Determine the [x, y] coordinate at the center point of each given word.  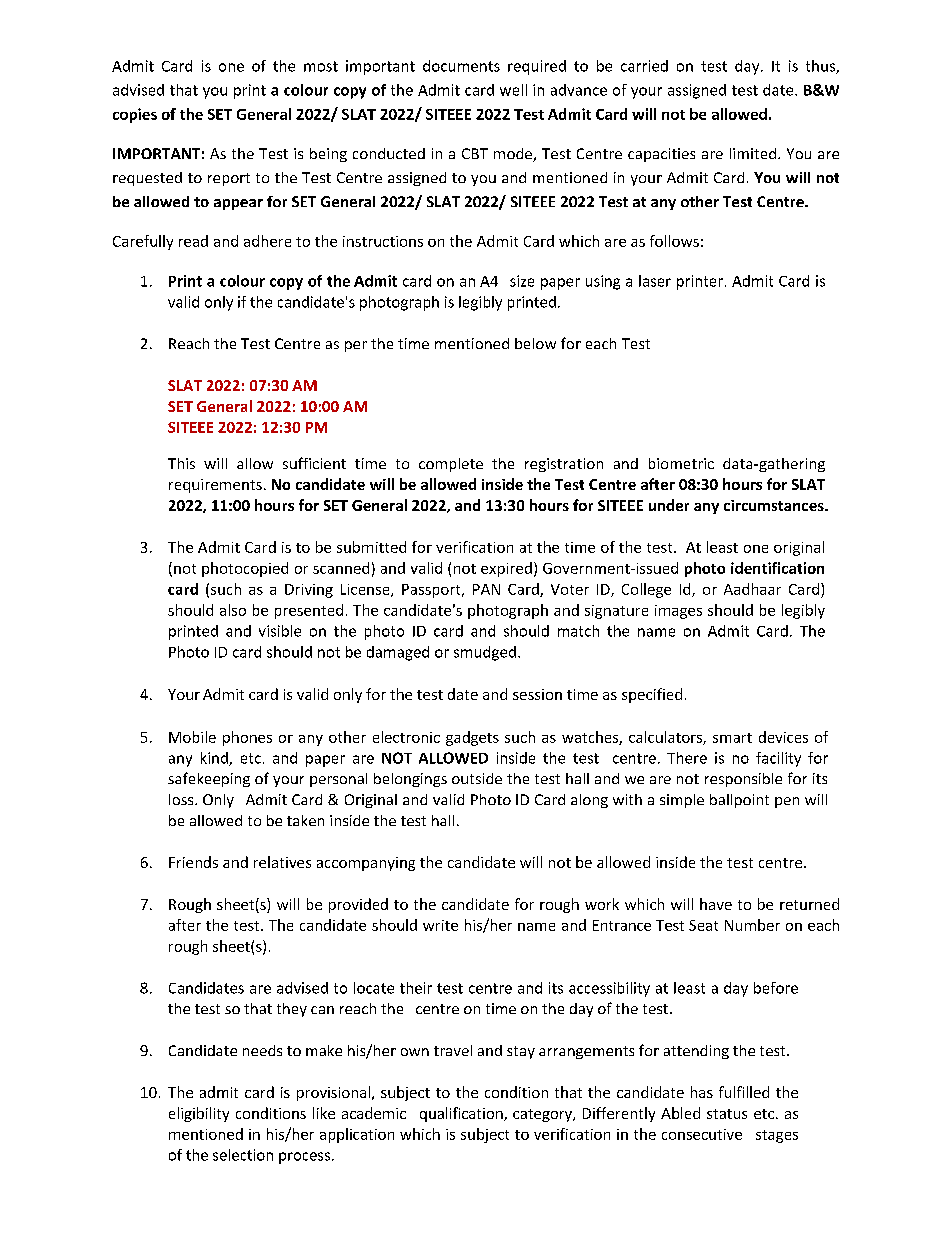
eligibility [199, 1114]
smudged [485, 653]
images [678, 612]
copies [135, 115]
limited [753, 153]
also [233, 610]
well [513, 90]
